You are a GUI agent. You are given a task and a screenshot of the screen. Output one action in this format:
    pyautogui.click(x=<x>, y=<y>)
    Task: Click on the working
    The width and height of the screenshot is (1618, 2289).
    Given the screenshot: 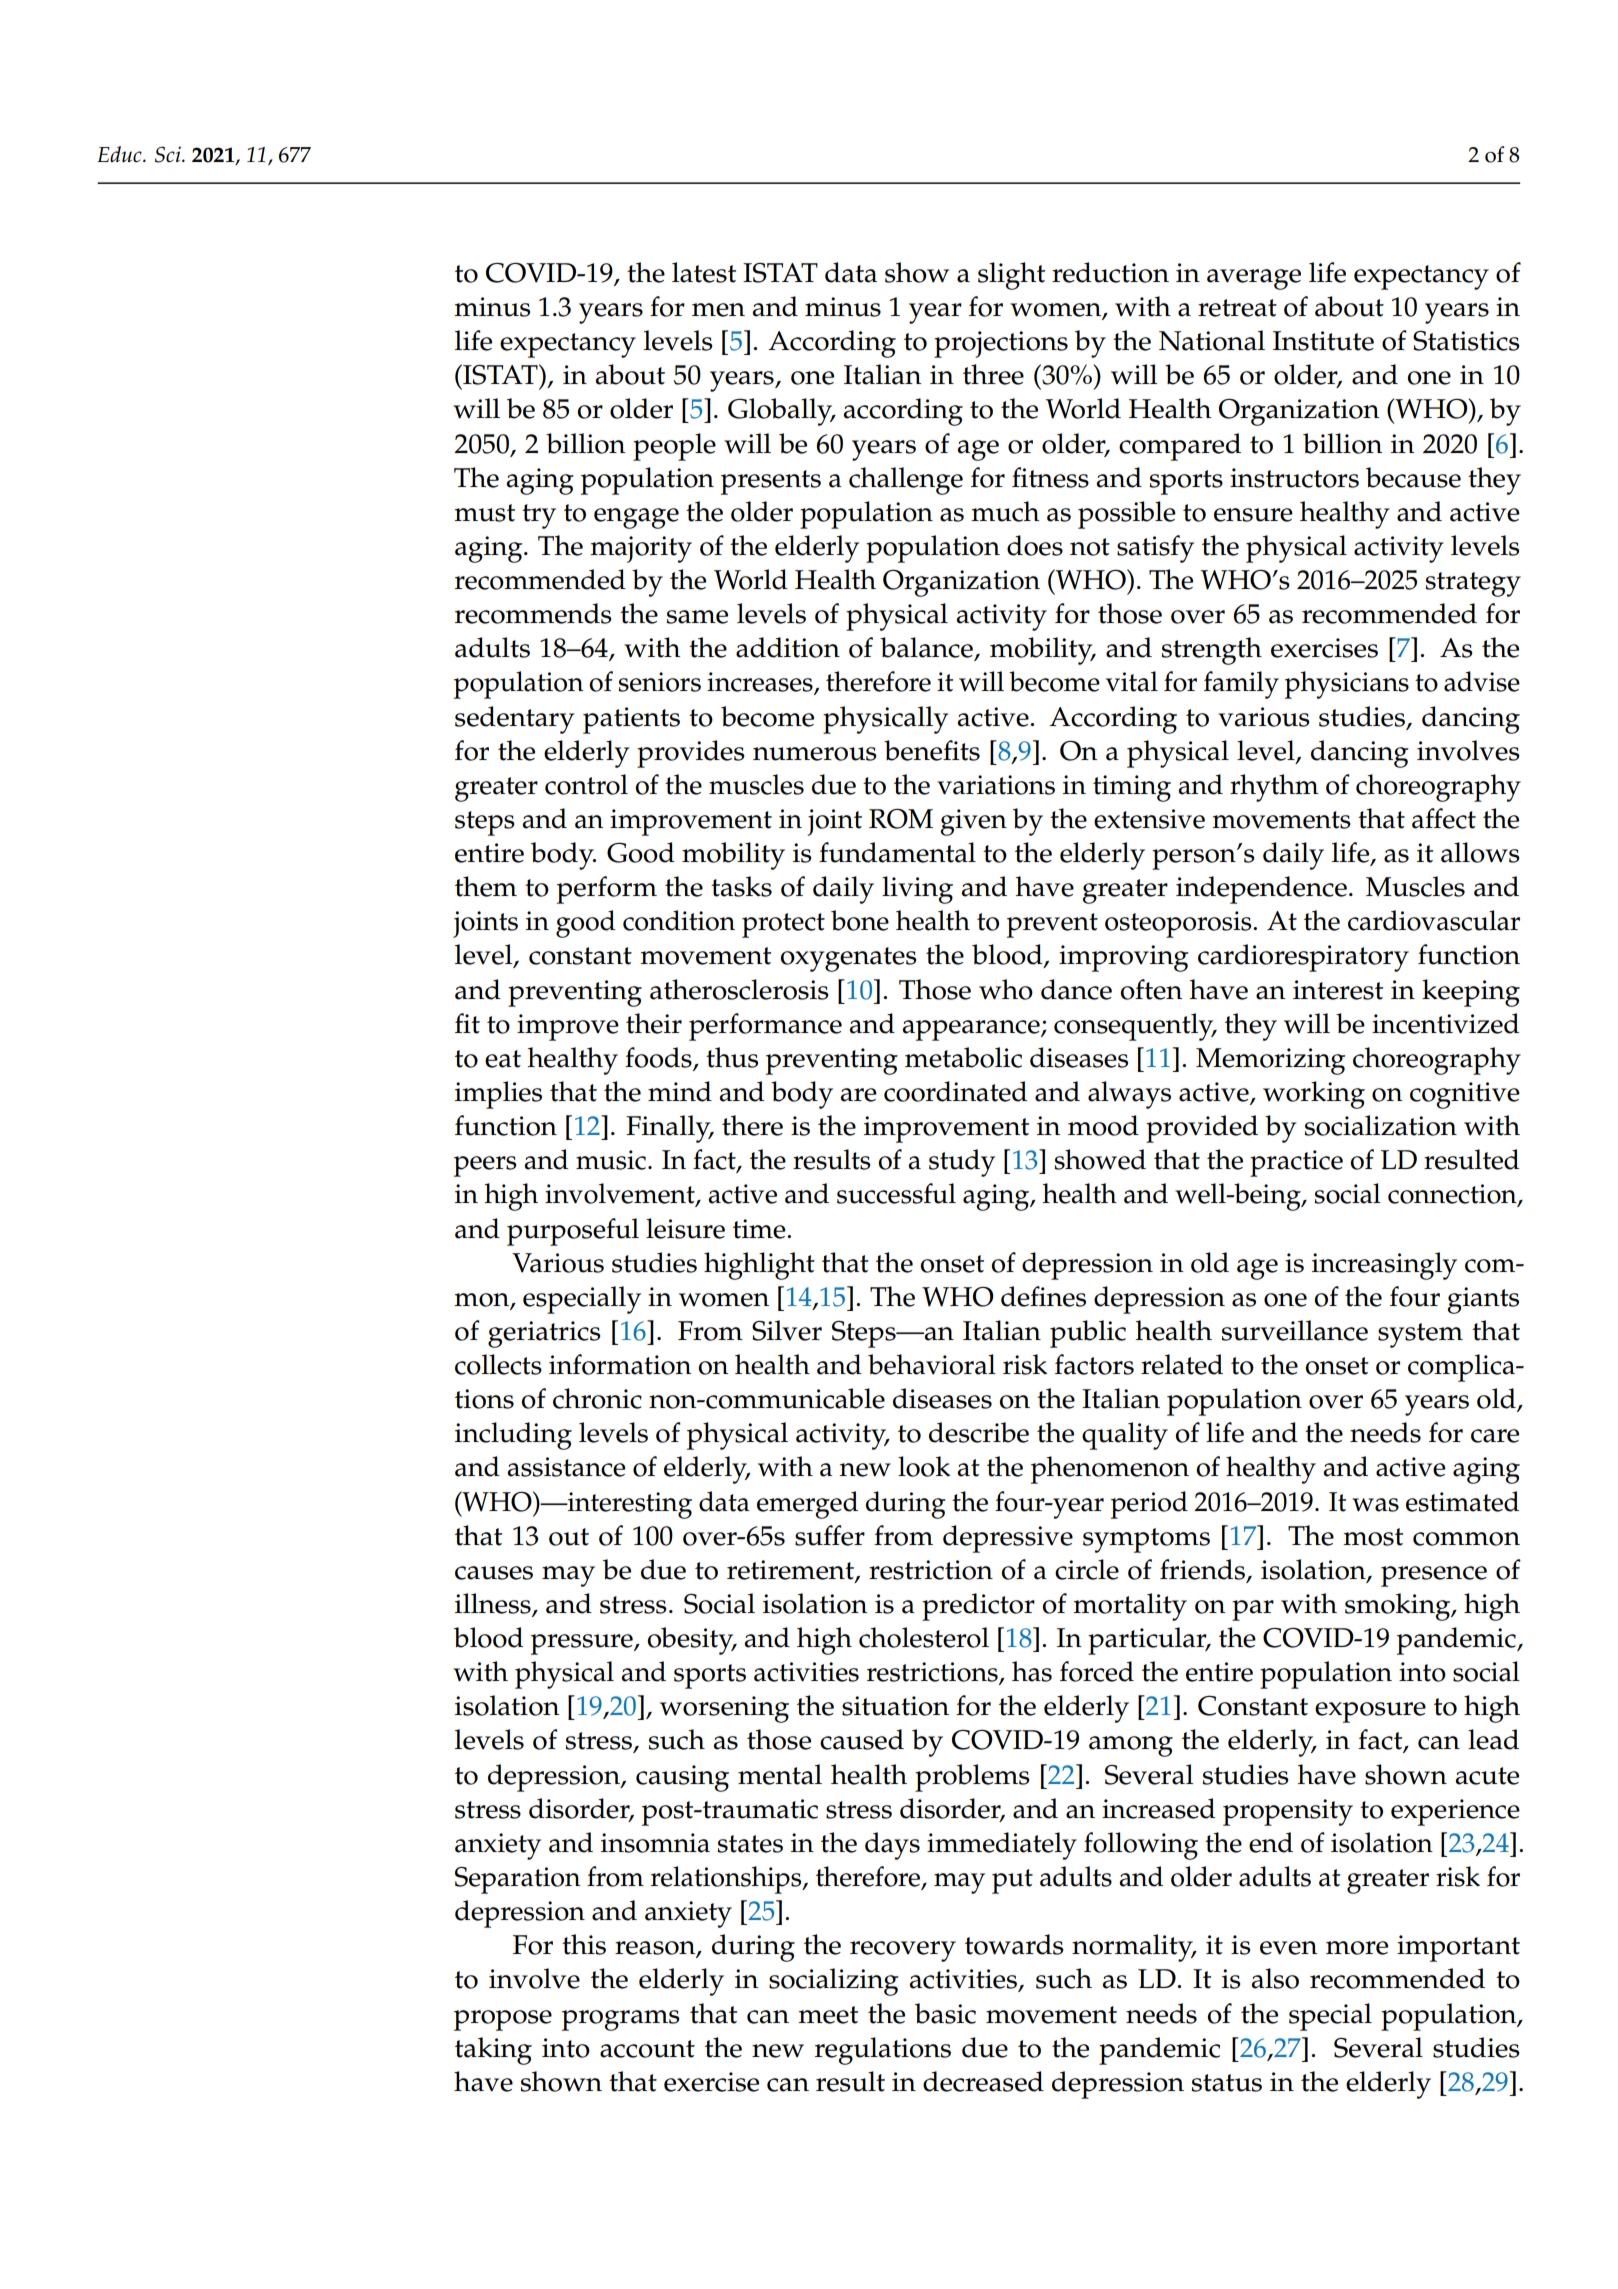 What is the action you would take?
    pyautogui.click(x=1314, y=1095)
